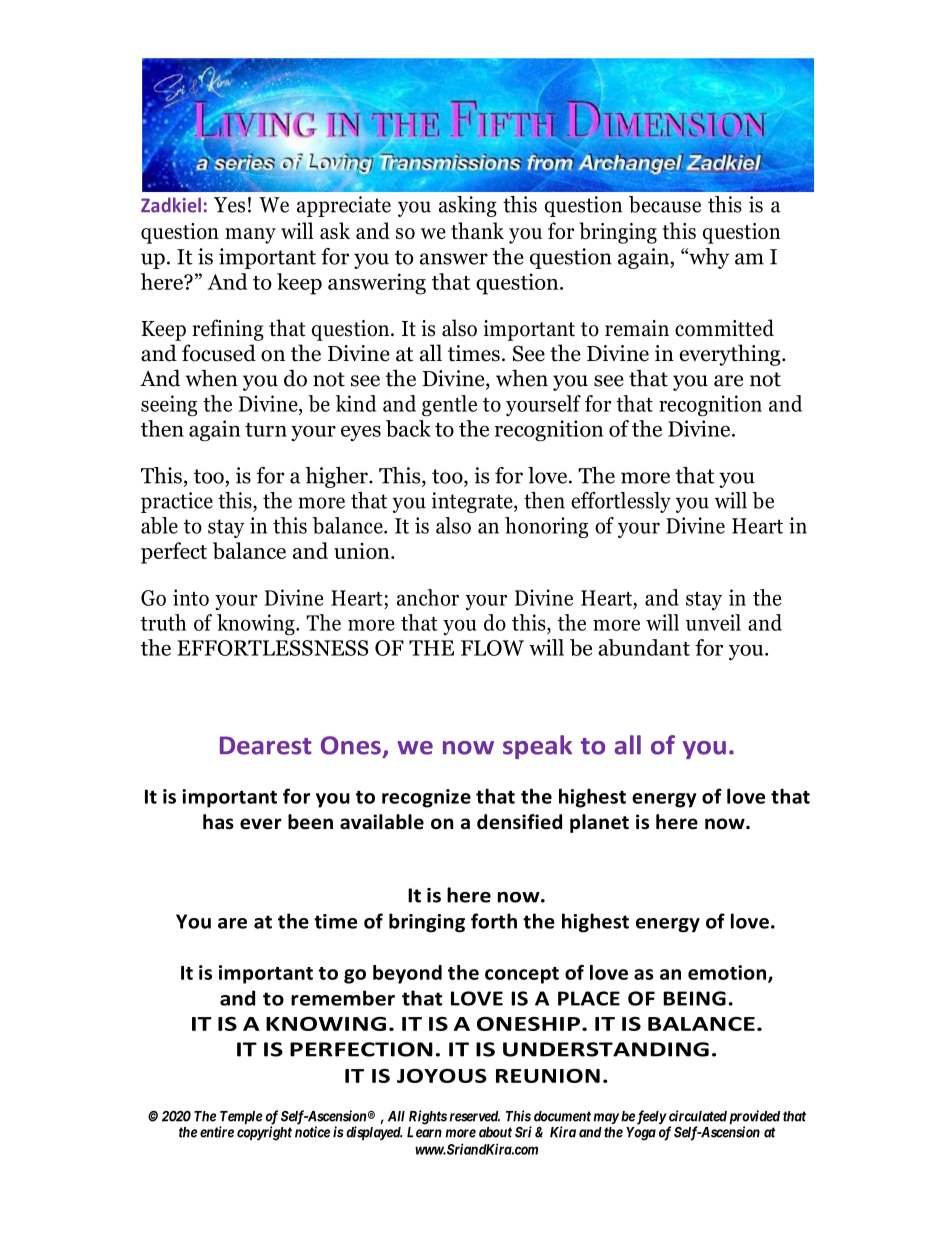  What do you see at coordinates (696, 1116) in the image?
I see `circulated` at bounding box center [696, 1116].
